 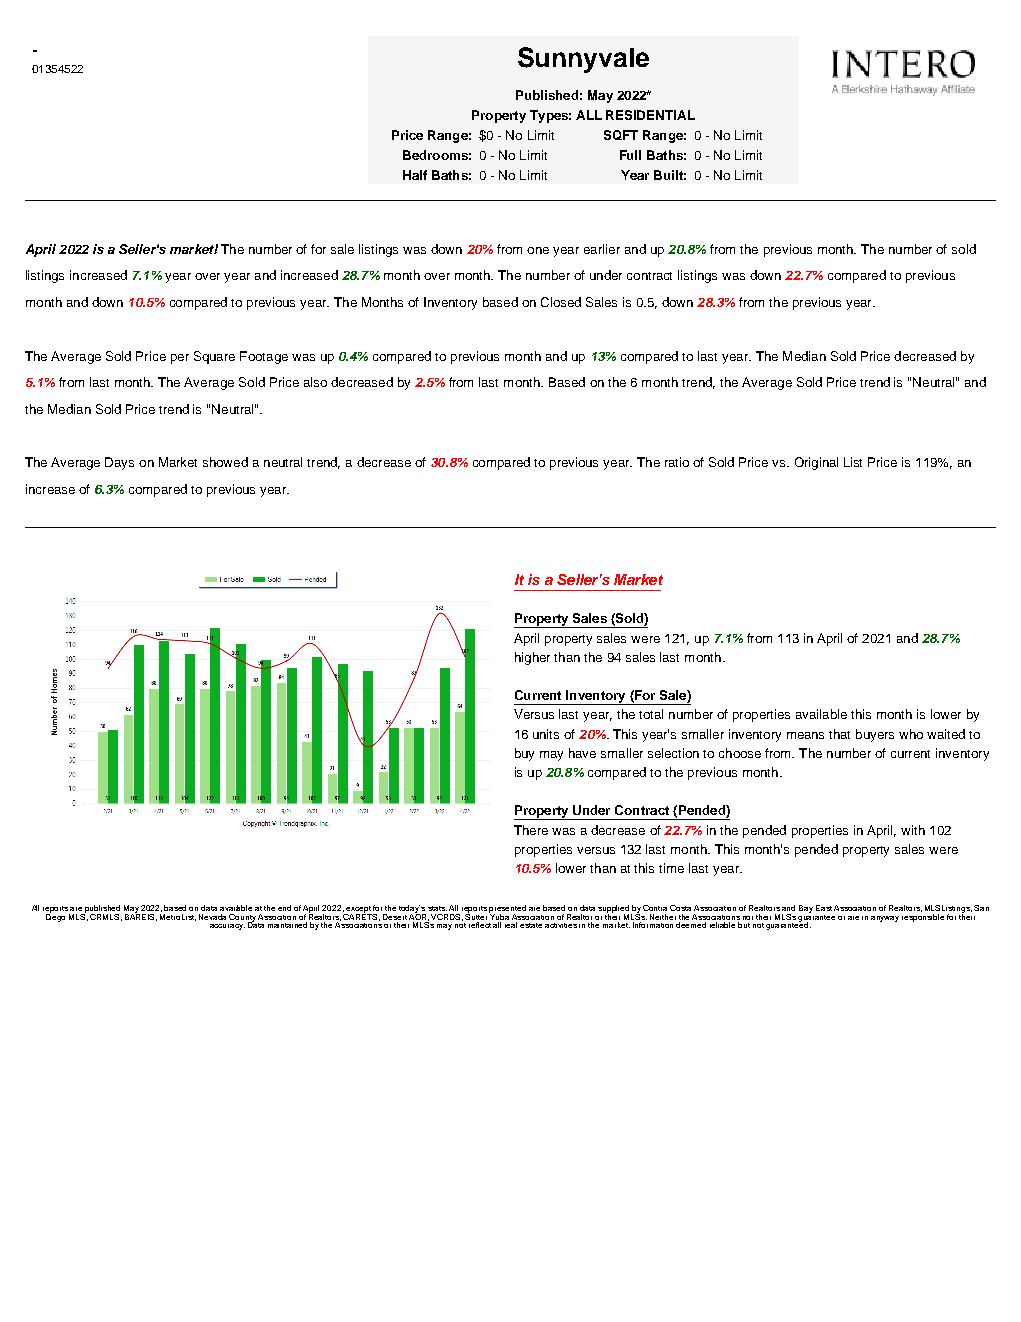 What do you see at coordinates (415, 175) in the screenshot?
I see `Half` at bounding box center [415, 175].
